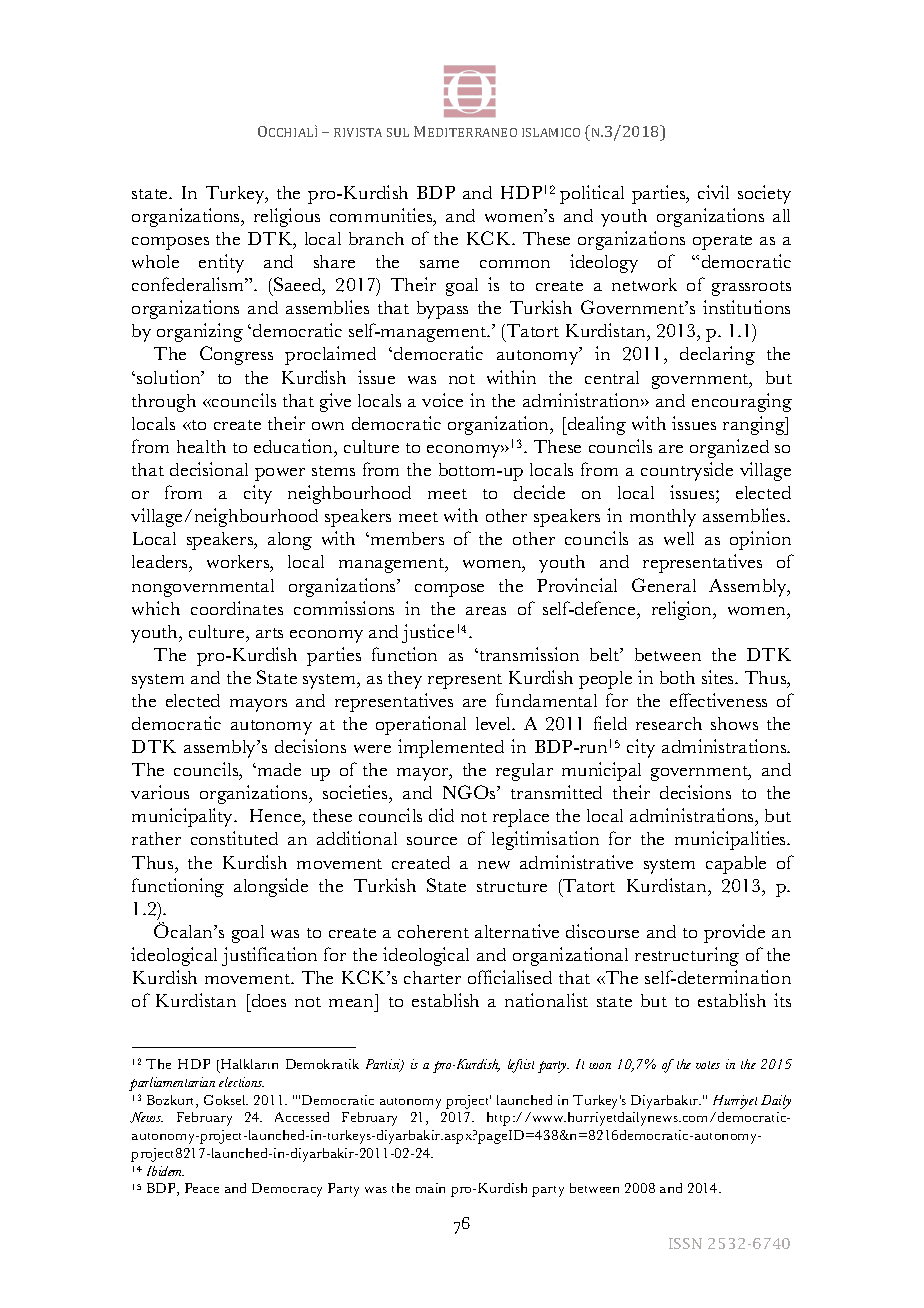 Image resolution: width=924 pixels, height=1308 pixels. I want to click on arts, so click(269, 633).
